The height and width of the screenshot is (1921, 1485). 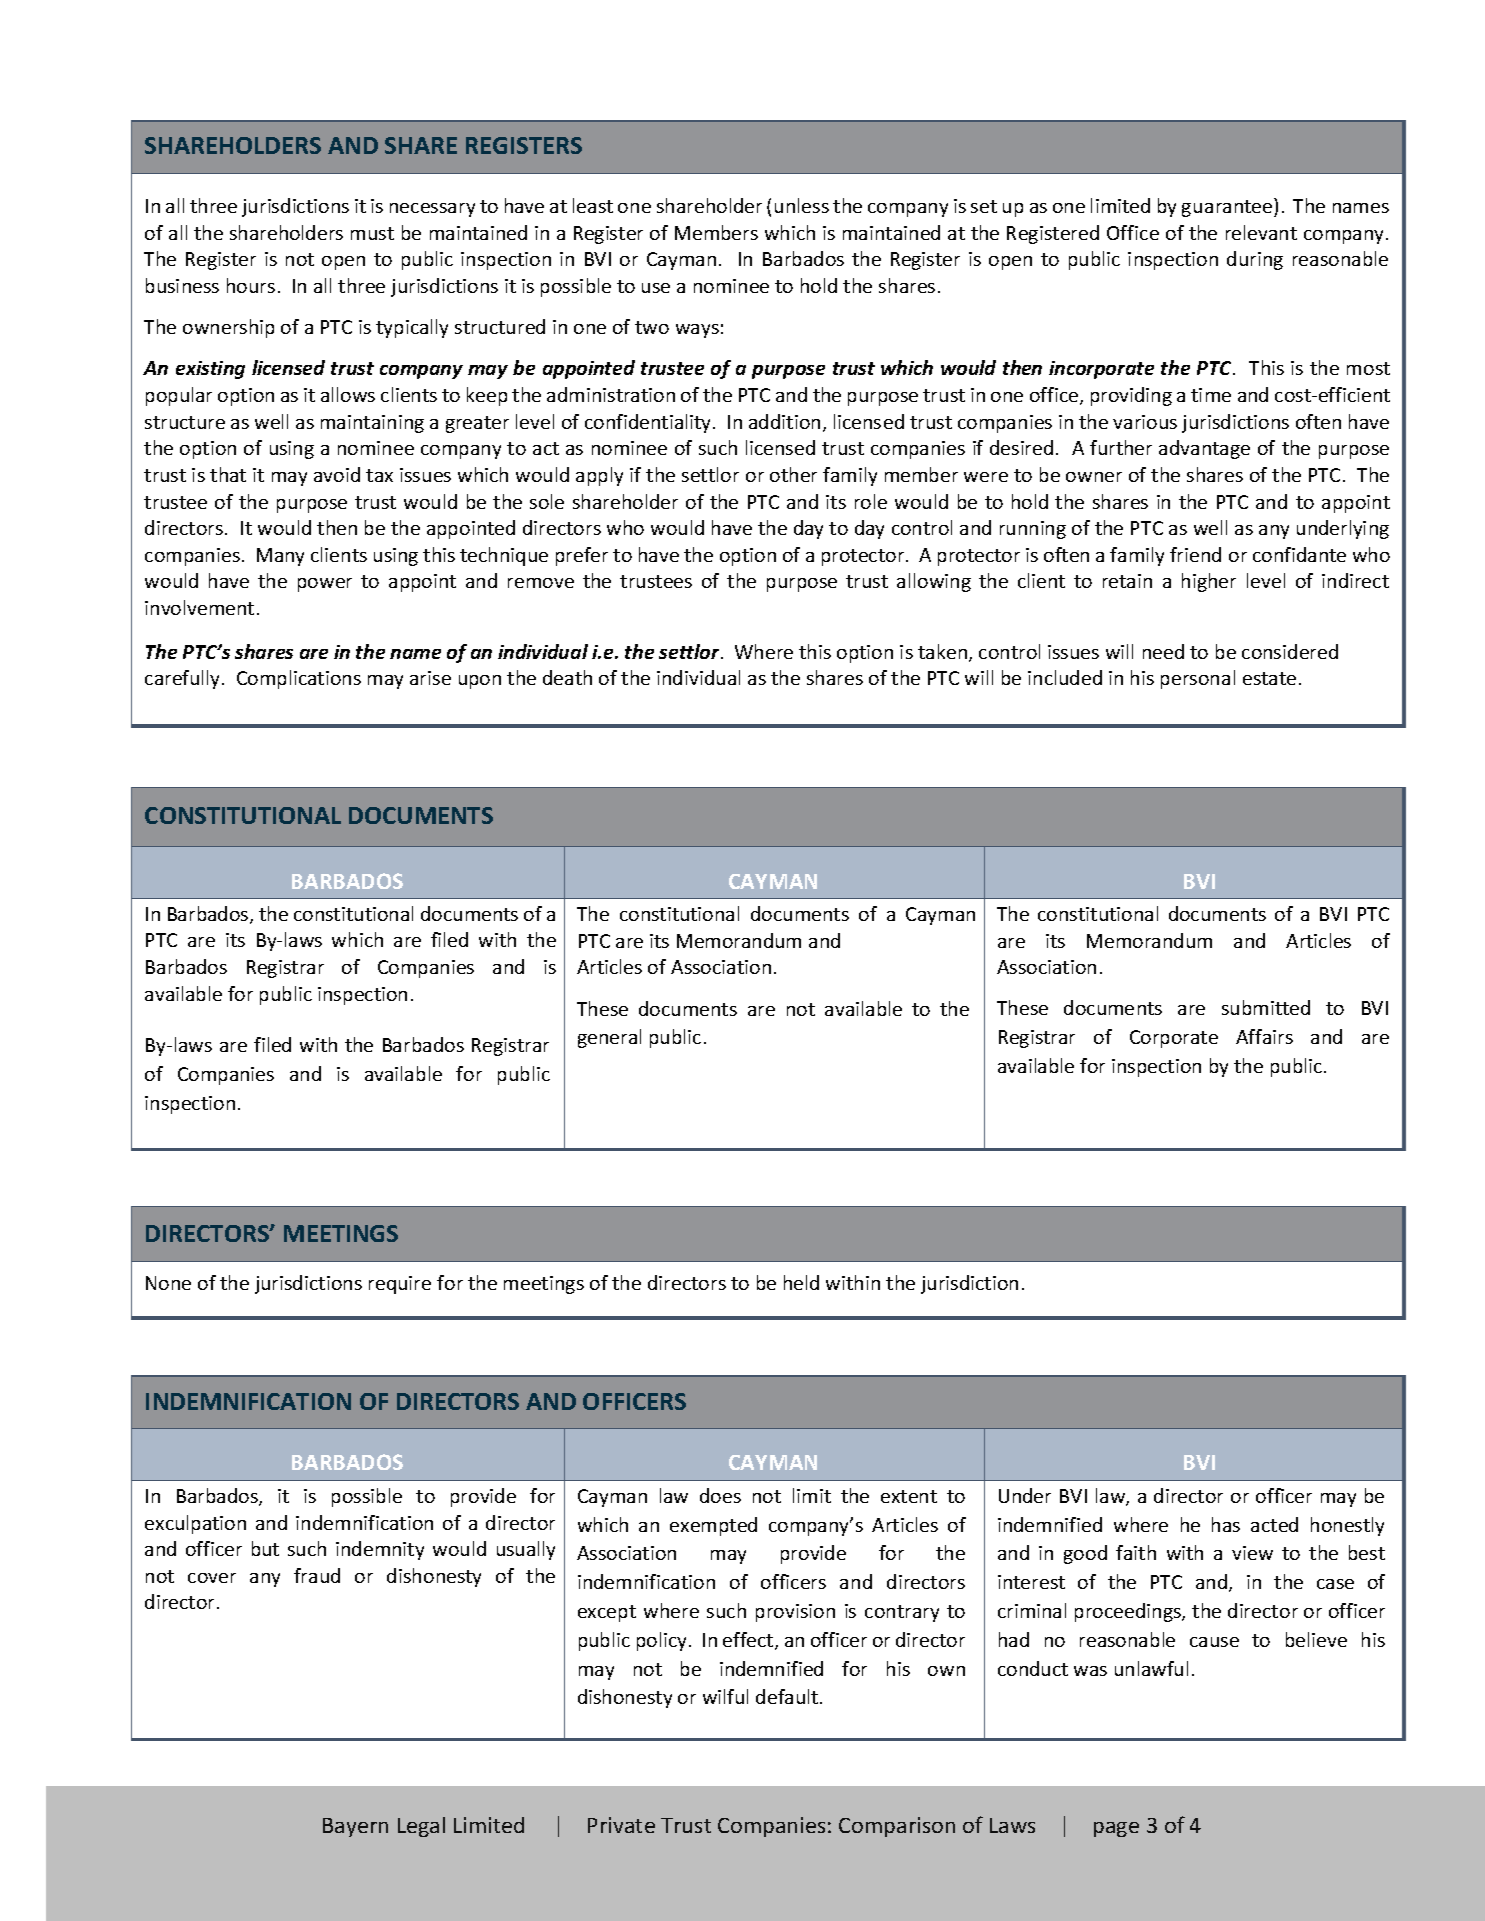 What do you see at coordinates (1255, 260) in the screenshot?
I see `during` at bounding box center [1255, 260].
